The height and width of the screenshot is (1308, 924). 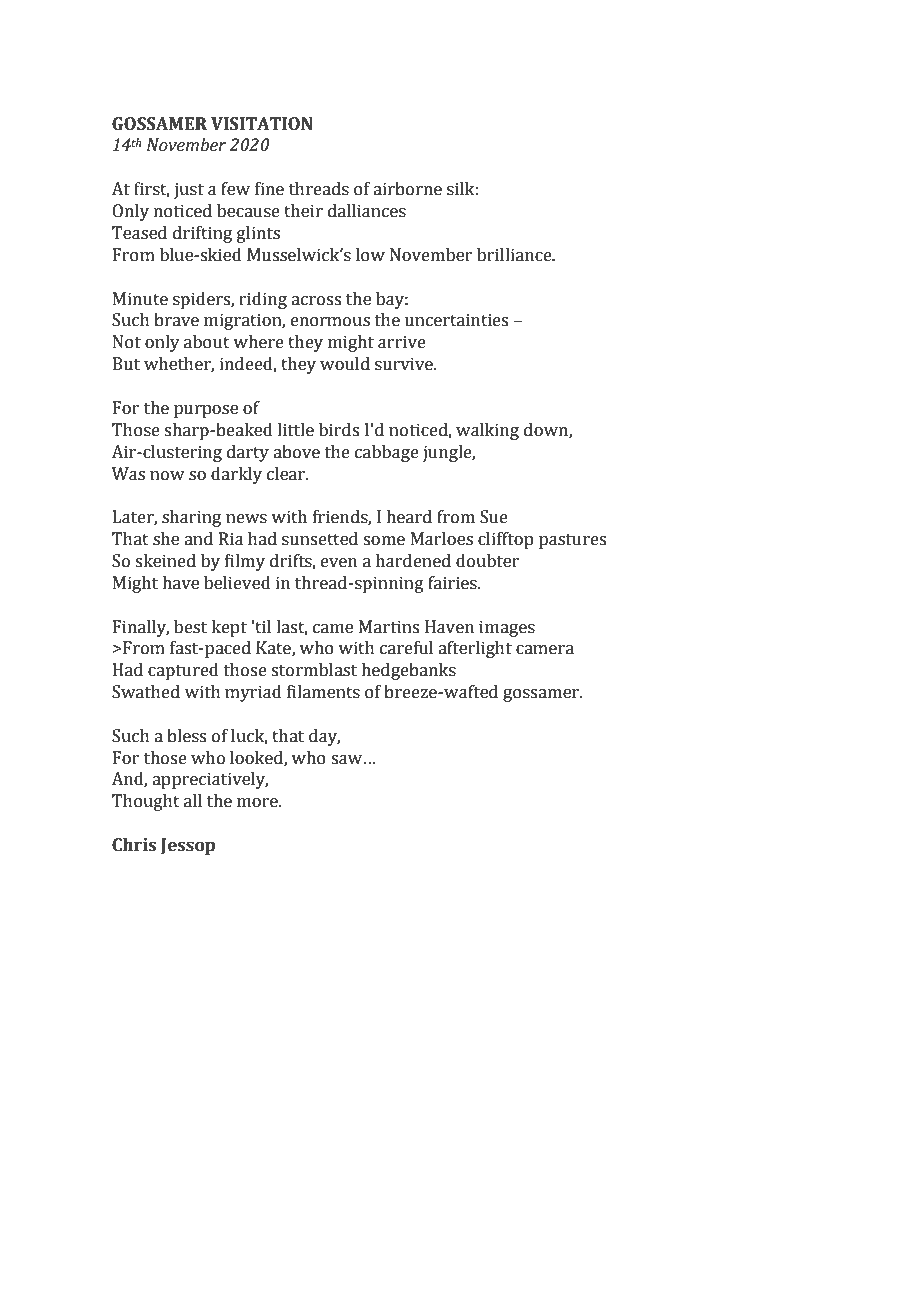 What do you see at coordinates (287, 474) in the screenshot?
I see `clear` at bounding box center [287, 474].
